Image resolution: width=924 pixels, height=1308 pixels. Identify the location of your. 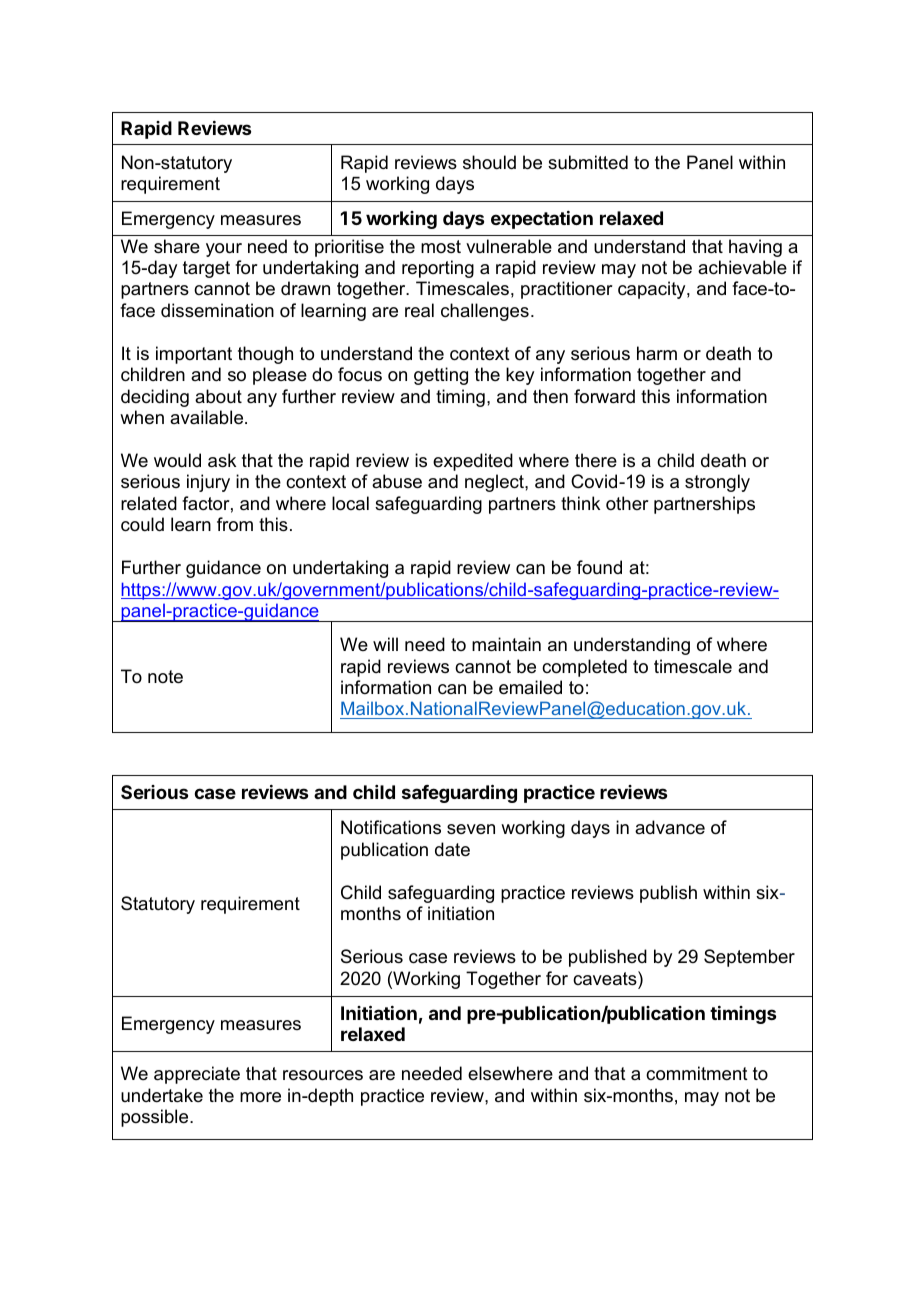
(224, 250).
